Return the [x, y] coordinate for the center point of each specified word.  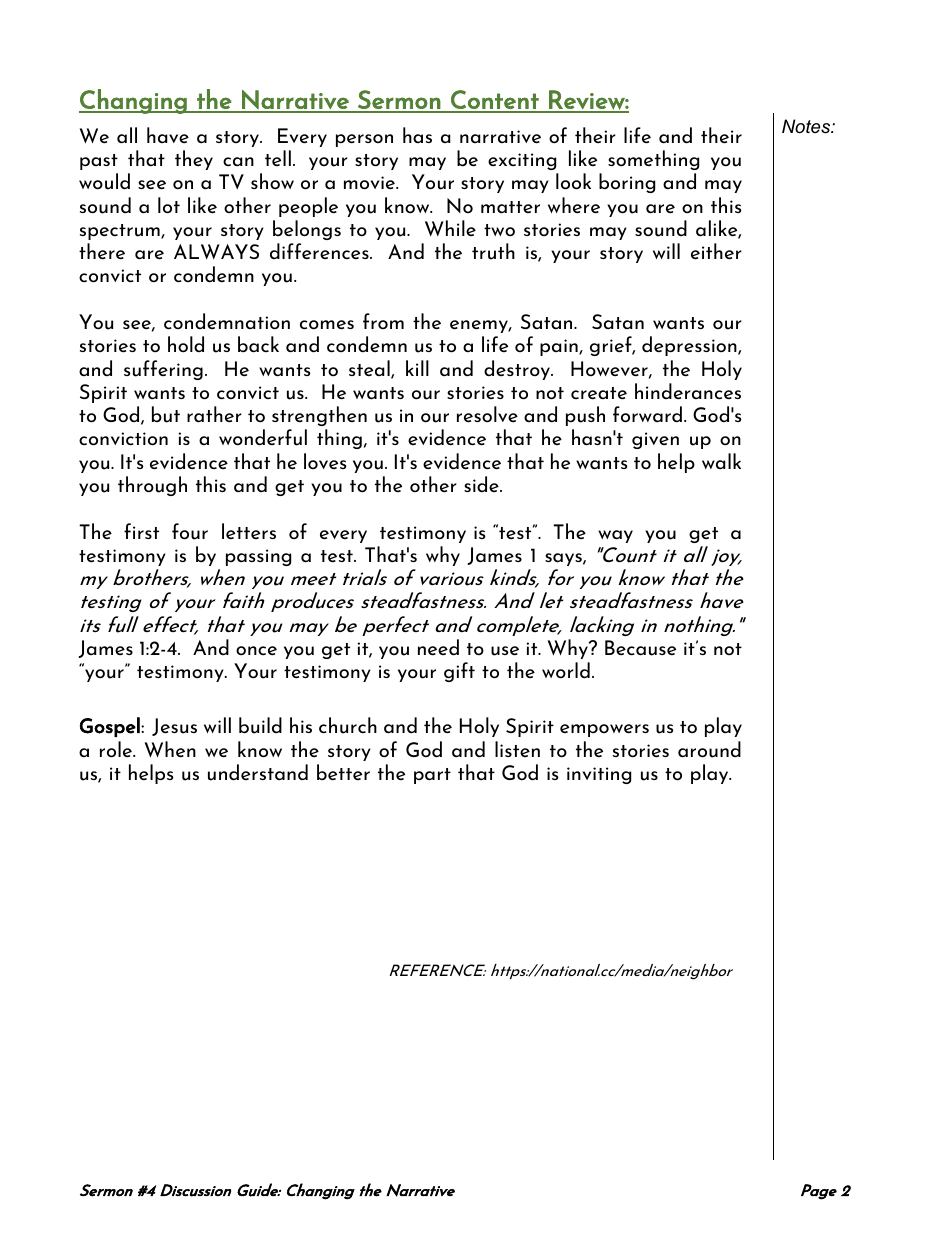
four [190, 531]
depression [690, 346]
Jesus [174, 727]
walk [721, 461]
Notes [807, 126]
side [482, 484]
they [194, 160]
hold [186, 344]
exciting [522, 161]
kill [417, 368]
